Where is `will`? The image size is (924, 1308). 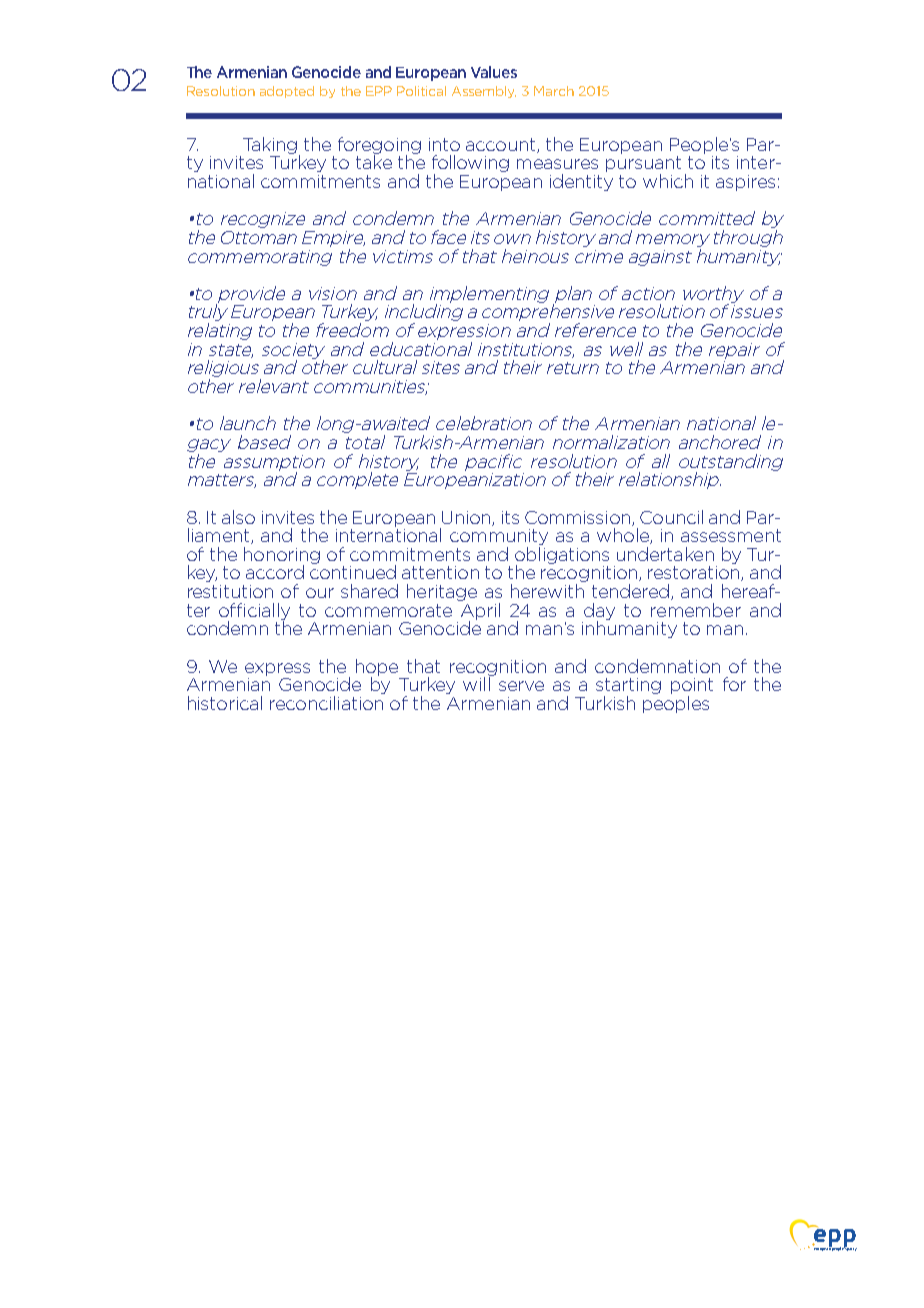
will is located at coordinates (477, 683).
